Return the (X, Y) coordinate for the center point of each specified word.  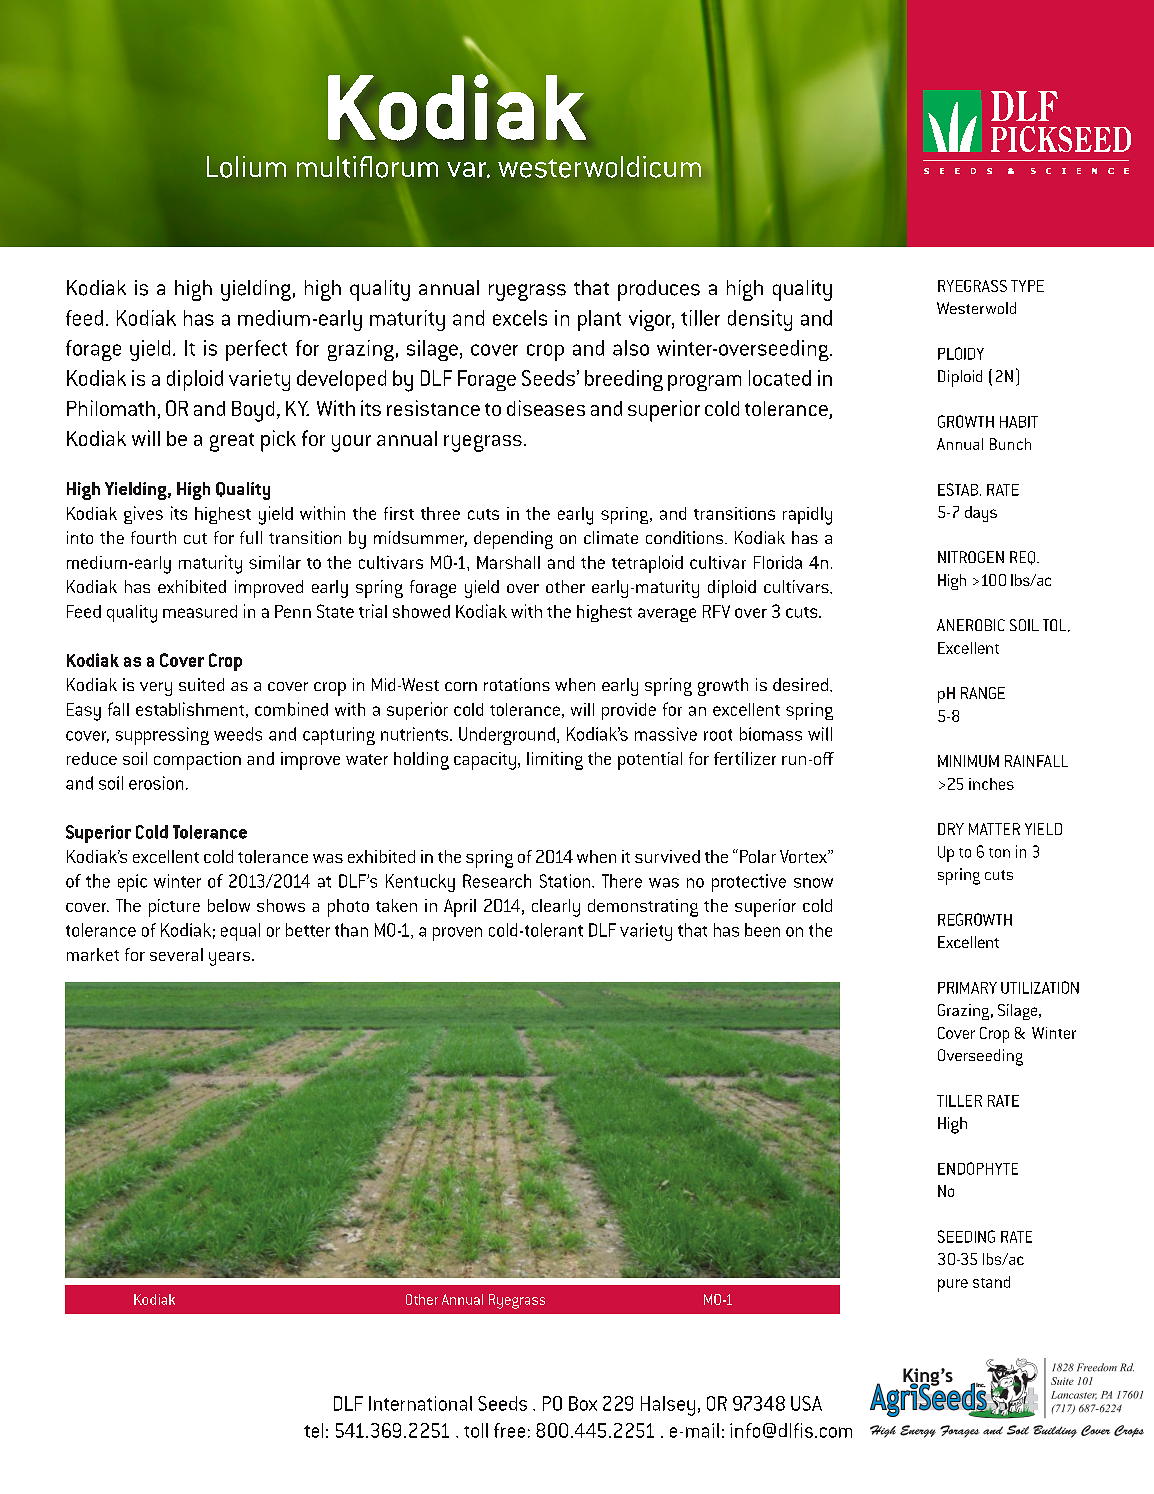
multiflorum (367, 167)
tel (313, 1430)
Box (583, 1403)
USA (806, 1403)
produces (659, 290)
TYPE (1027, 286)
